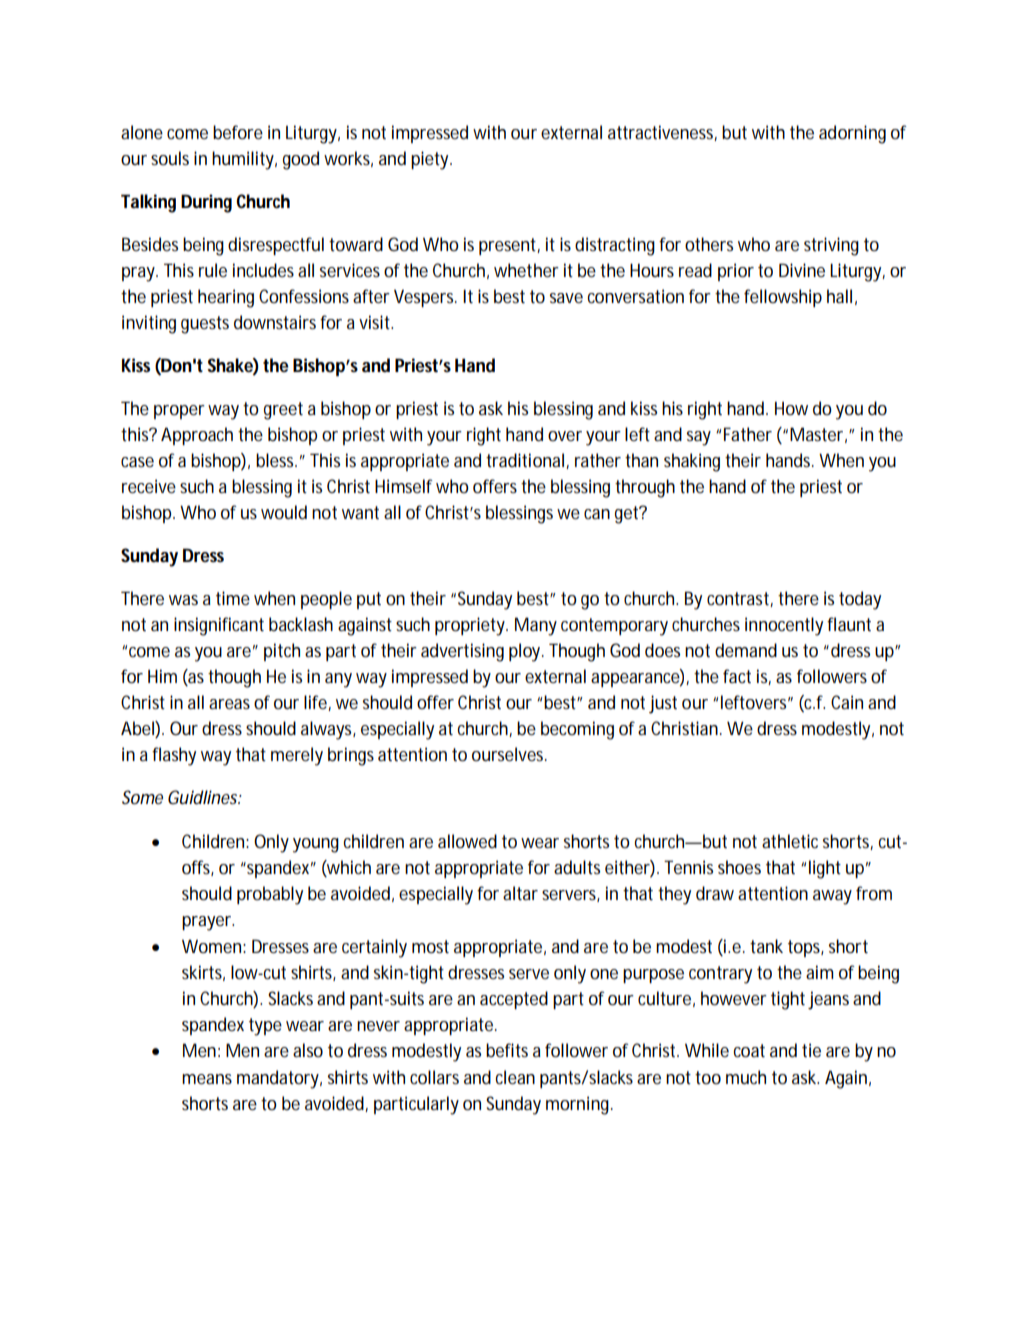  Describe the element at coordinates (205, 325) in the document. I see `guests` at that location.
